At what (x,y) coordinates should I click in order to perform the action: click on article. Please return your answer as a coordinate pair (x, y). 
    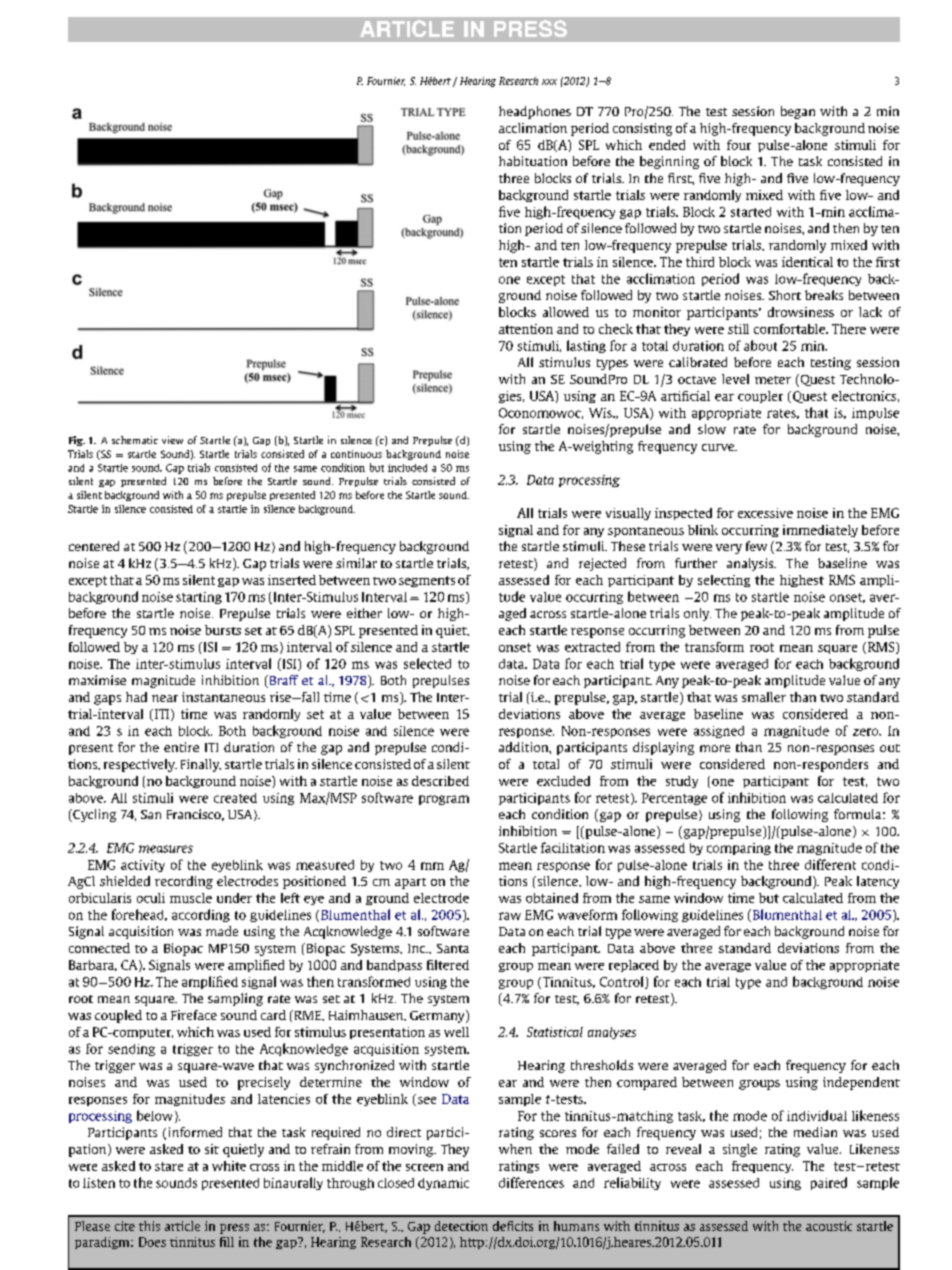
    Looking at the image, I should click on (182, 1226).
